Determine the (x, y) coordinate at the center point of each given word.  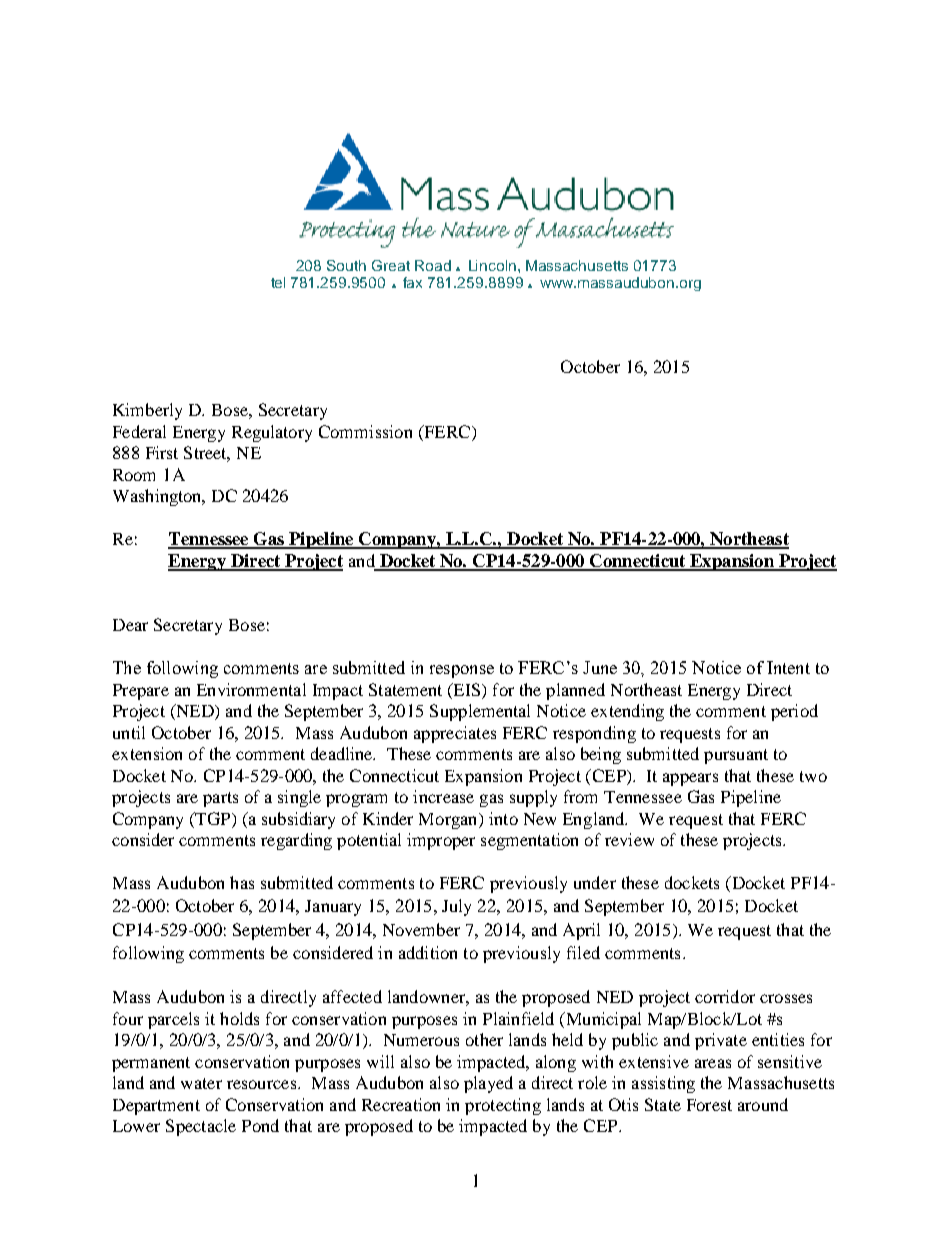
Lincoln (492, 265)
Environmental (251, 689)
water (201, 1083)
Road (433, 265)
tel (278, 282)
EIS (467, 689)
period (794, 712)
